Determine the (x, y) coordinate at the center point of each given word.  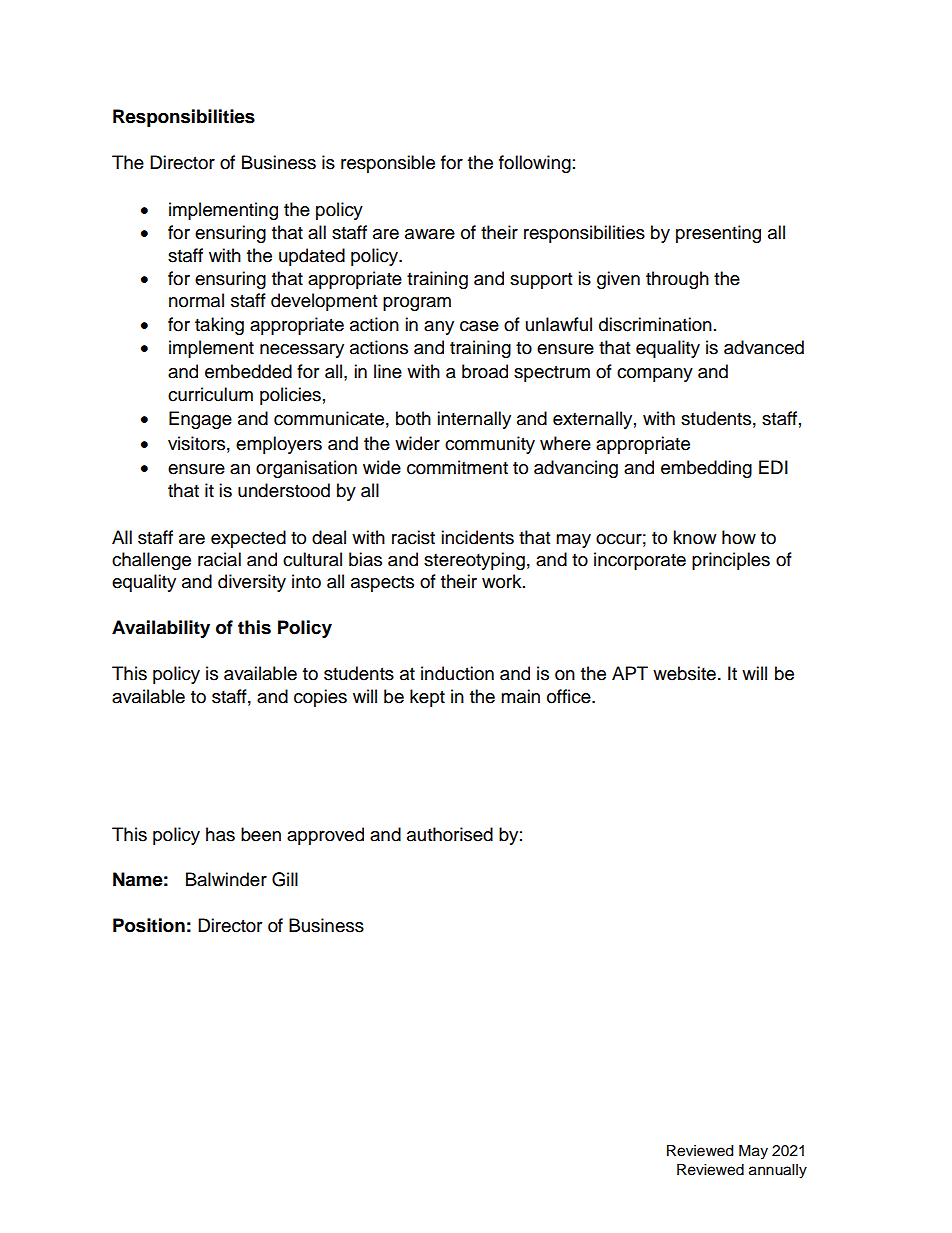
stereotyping (474, 561)
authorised (450, 834)
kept (427, 698)
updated (312, 257)
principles (731, 561)
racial (219, 559)
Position (149, 925)
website (684, 673)
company (655, 375)
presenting (718, 234)
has (220, 834)
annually (778, 1171)
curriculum (210, 394)
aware (430, 234)
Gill (285, 879)
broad (485, 371)
